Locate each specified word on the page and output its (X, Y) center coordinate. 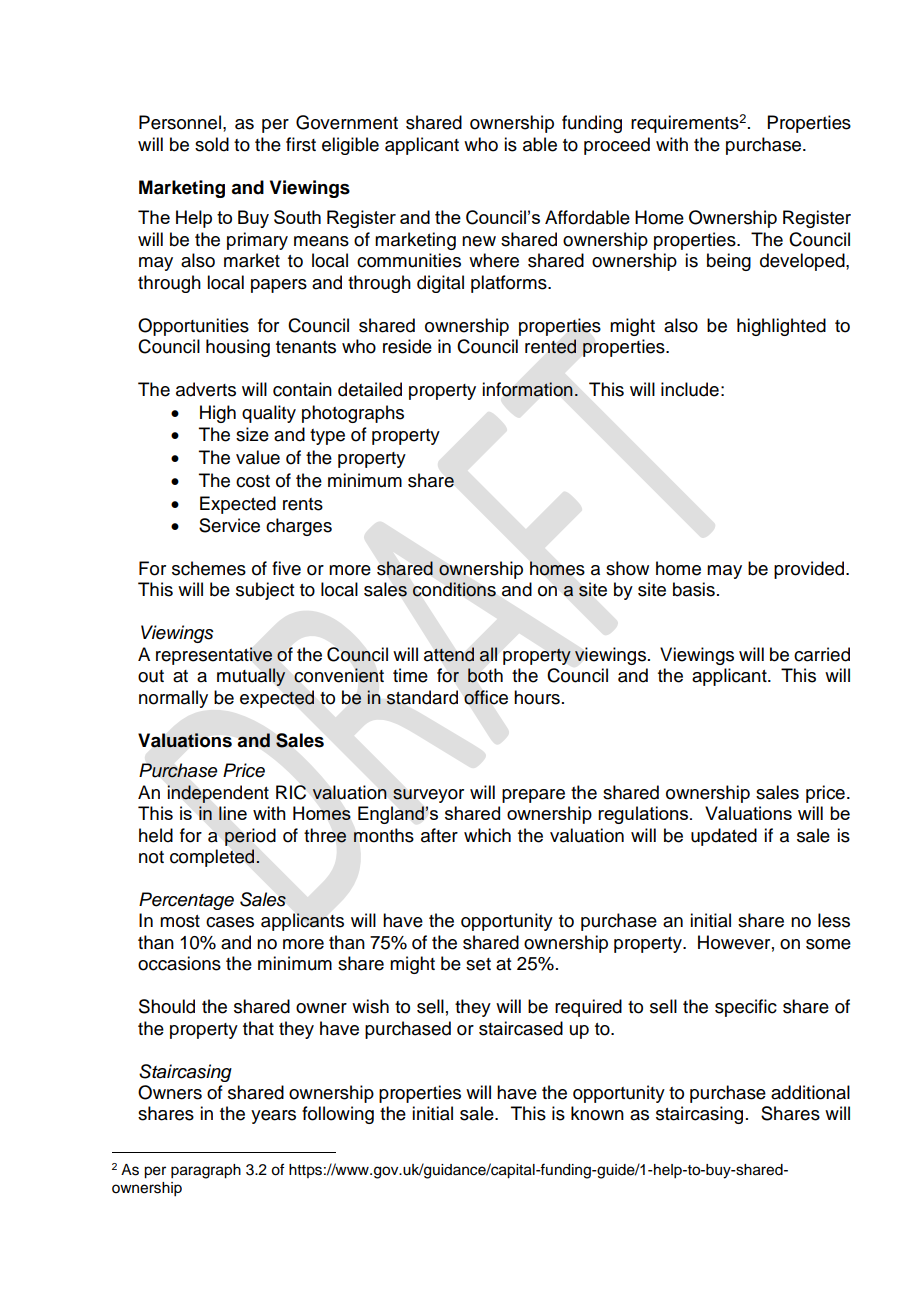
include (690, 389)
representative (214, 656)
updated (724, 837)
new (479, 241)
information (528, 389)
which (487, 835)
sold (212, 144)
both (485, 675)
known (597, 1113)
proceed (617, 146)
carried (822, 654)
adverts (206, 389)
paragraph (206, 1171)
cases (230, 922)
